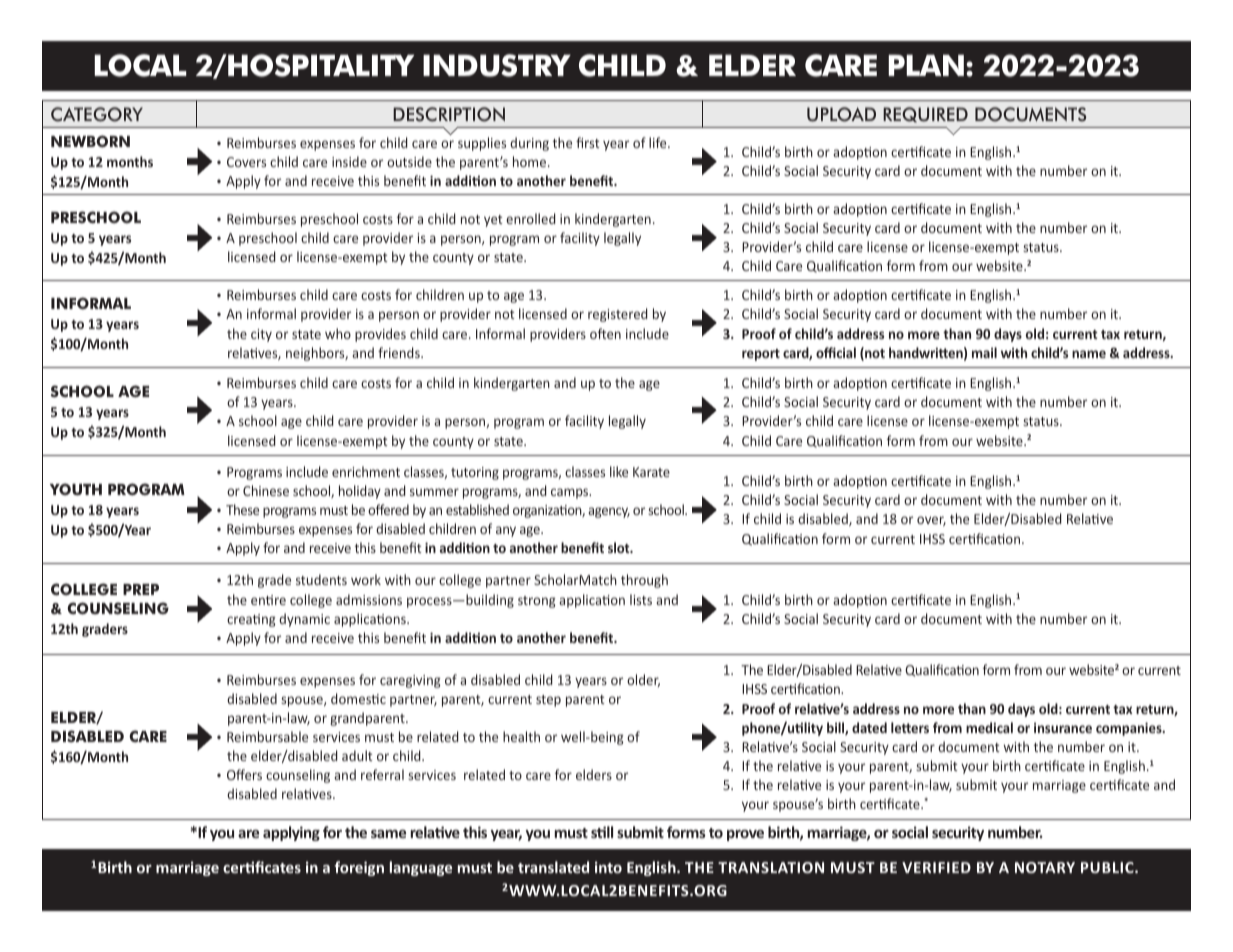 The height and width of the page is (952, 1233). Describe the element at coordinates (359, 868) in the page. I see `foreign` at that location.
